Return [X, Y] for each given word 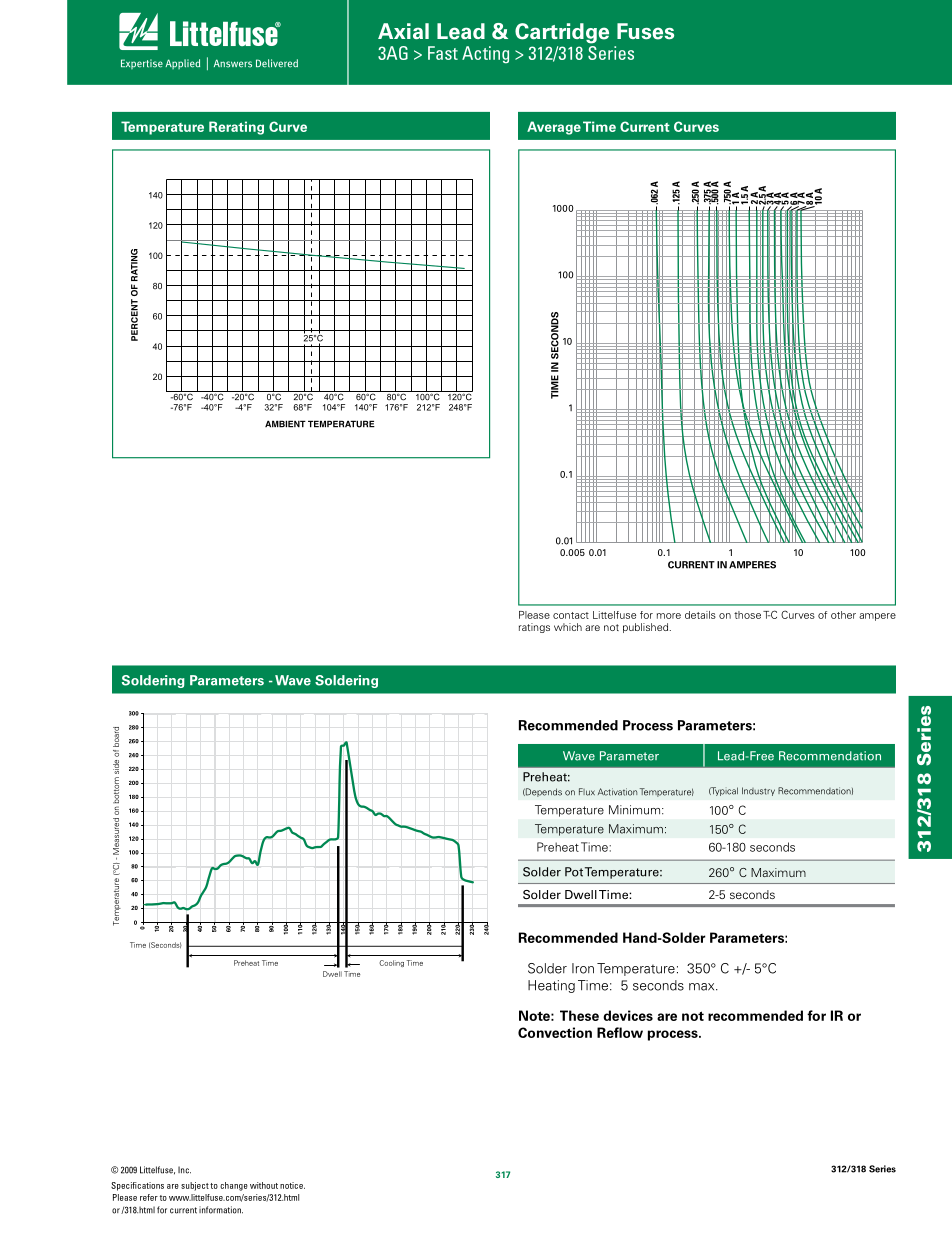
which [568, 627]
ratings [534, 628]
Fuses [645, 31]
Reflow [620, 1032]
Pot [574, 872]
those [747, 615]
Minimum [634, 810]
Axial [403, 31]
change [234, 1186]
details [700, 615]
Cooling [391, 963]
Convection [555, 1032]
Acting [485, 55]
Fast [443, 53]
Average [554, 128]
